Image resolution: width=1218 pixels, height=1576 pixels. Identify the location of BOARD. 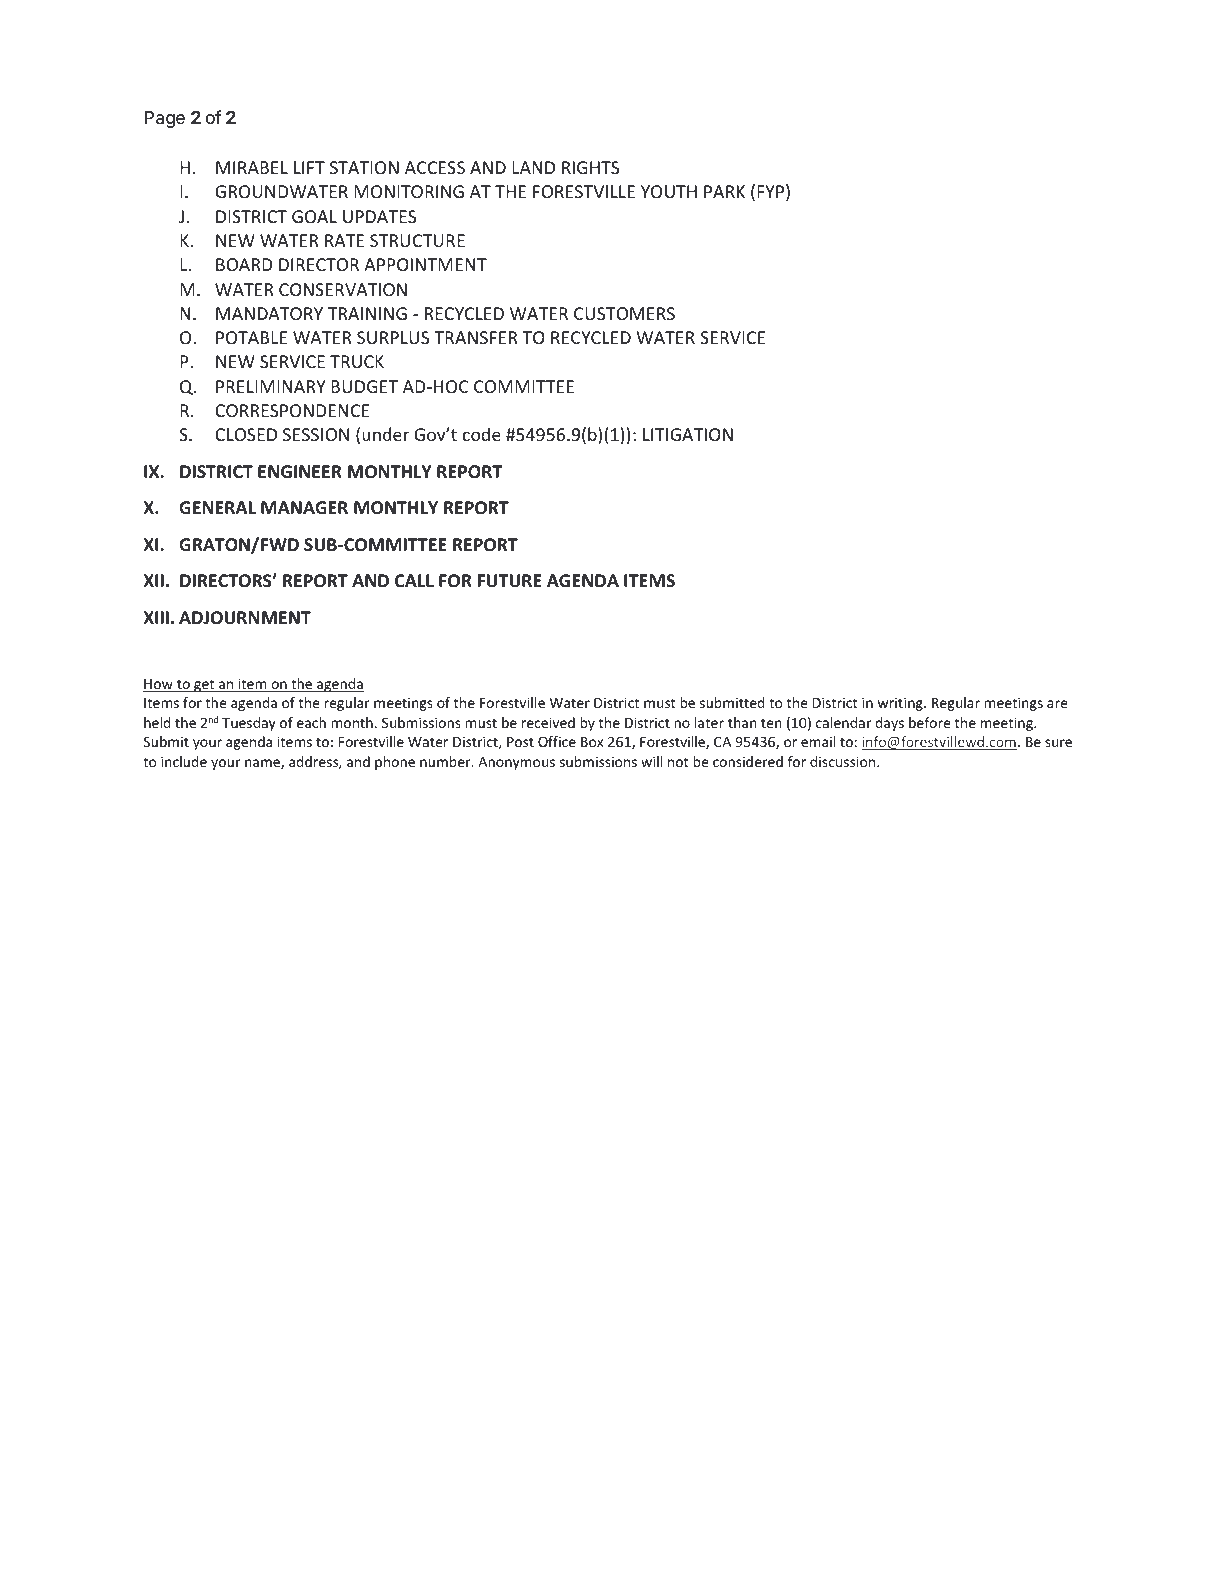
(244, 264).
